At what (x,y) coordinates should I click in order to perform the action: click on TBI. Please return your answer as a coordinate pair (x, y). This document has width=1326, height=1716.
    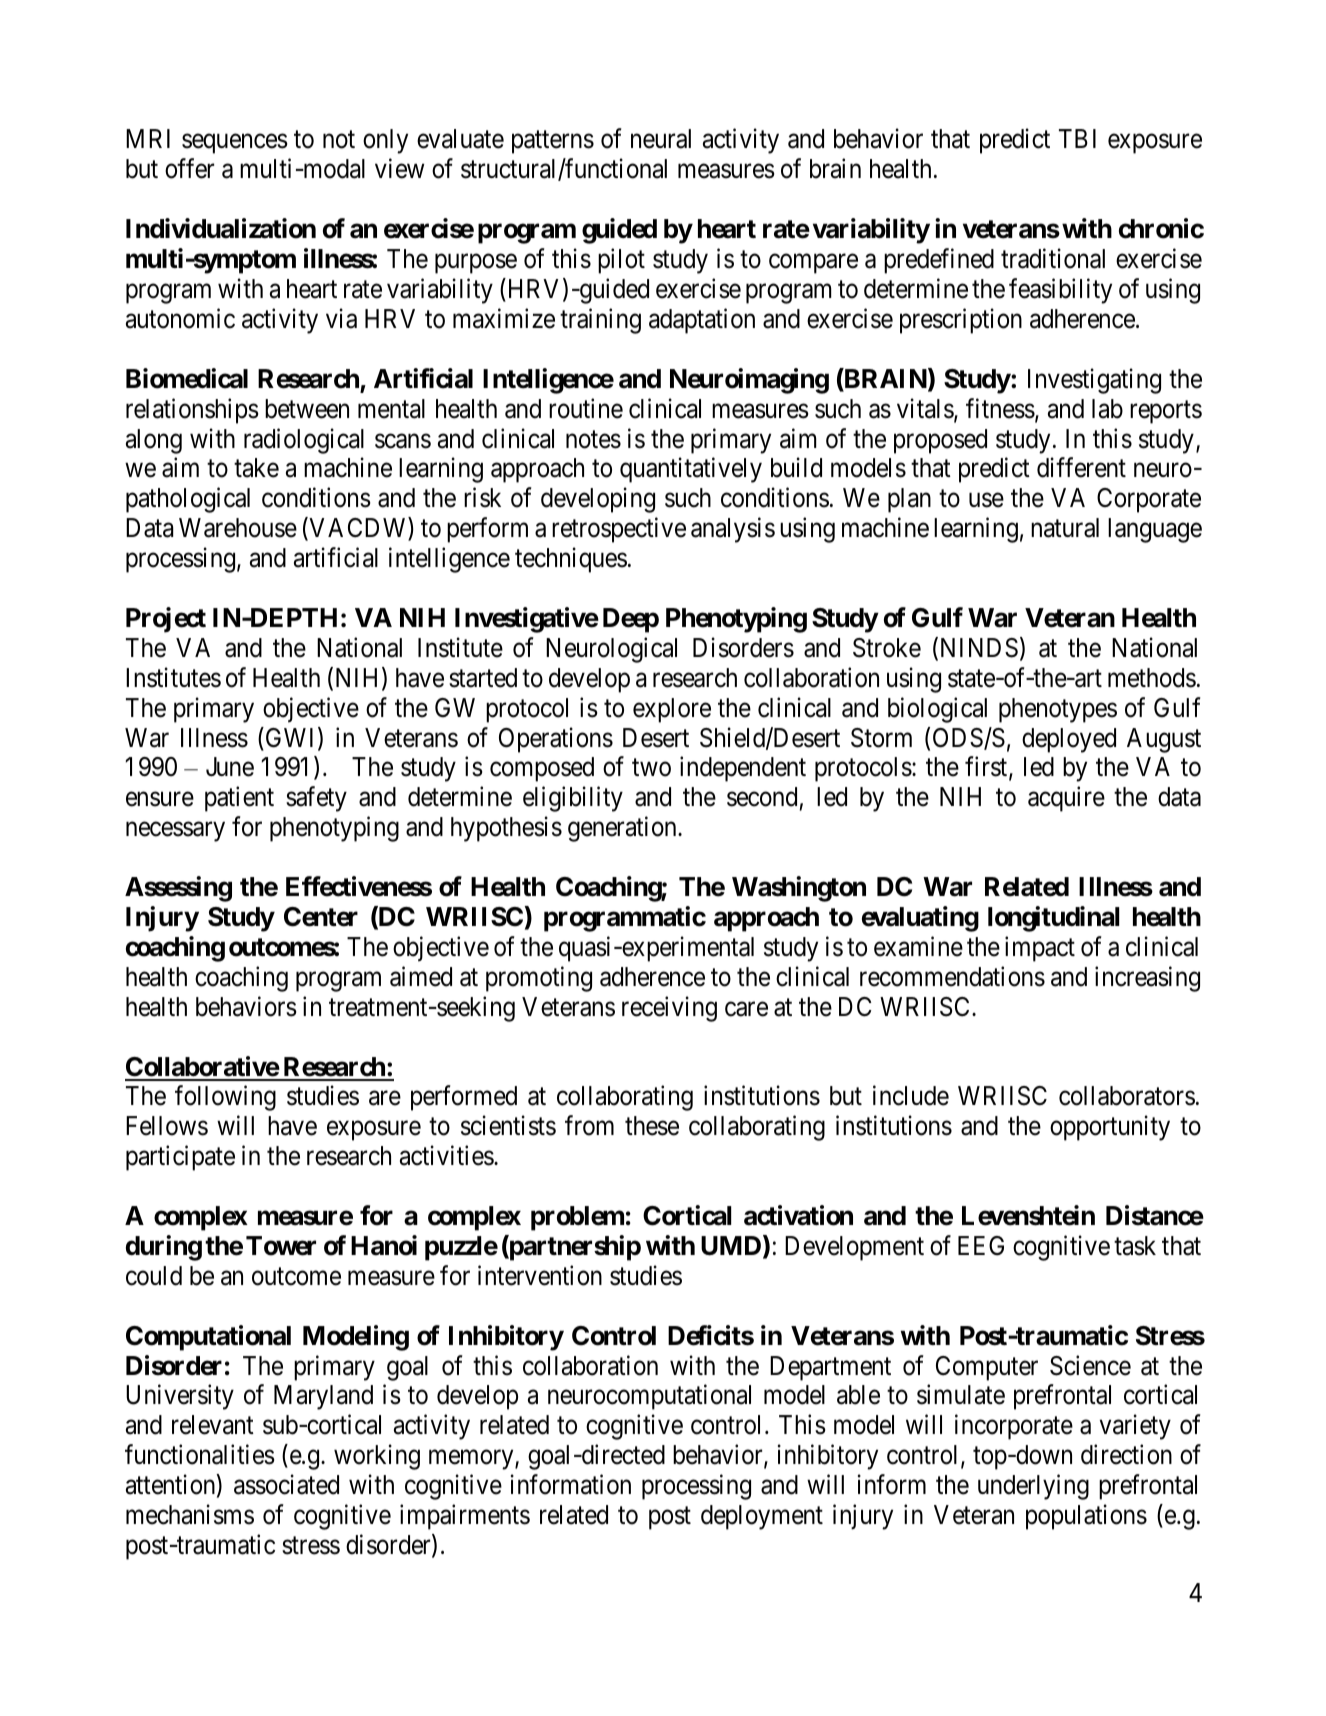
    Looking at the image, I should click on (1077, 138).
